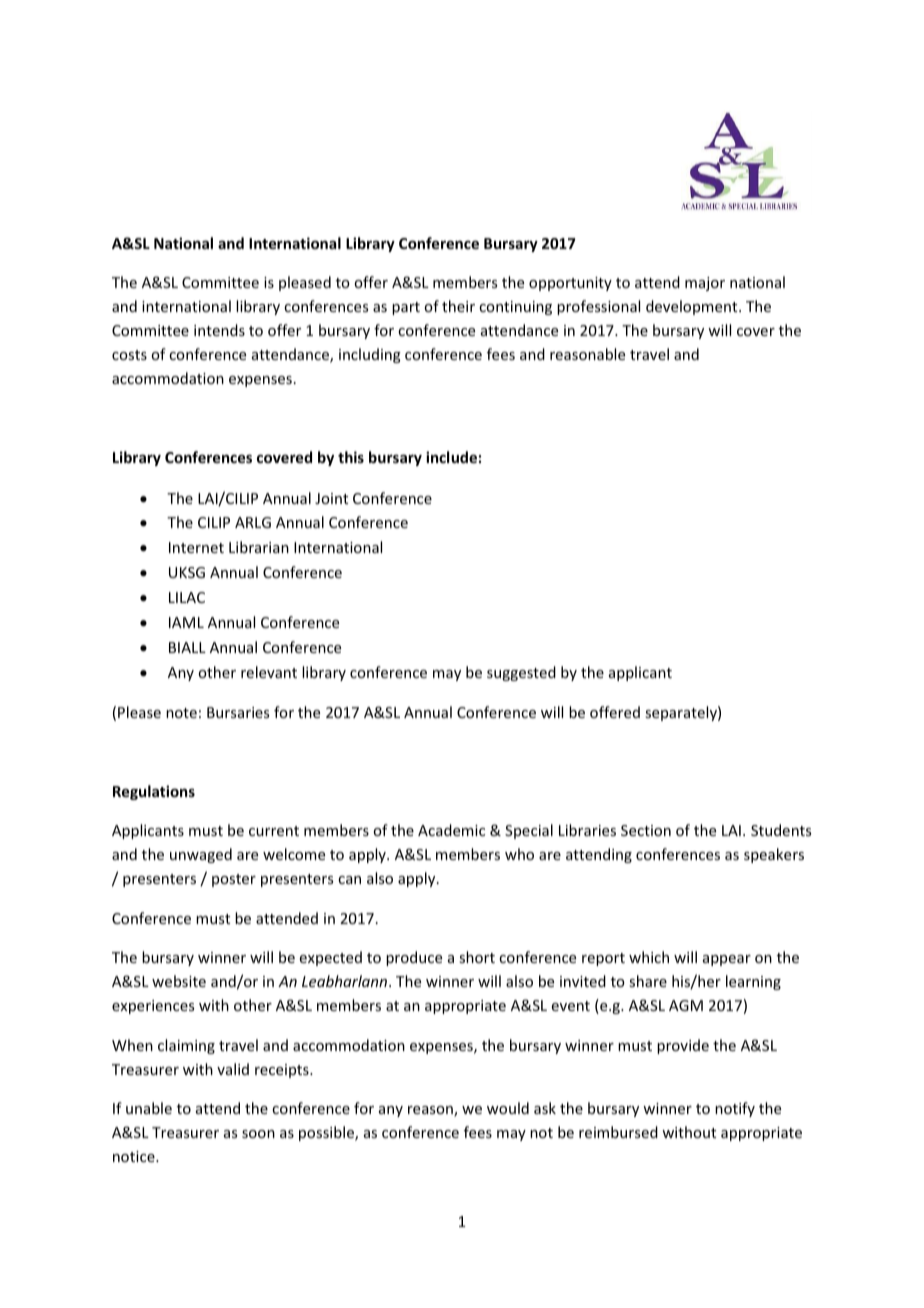 This screenshot has height=1308, width=924. I want to click on would, so click(508, 1108).
